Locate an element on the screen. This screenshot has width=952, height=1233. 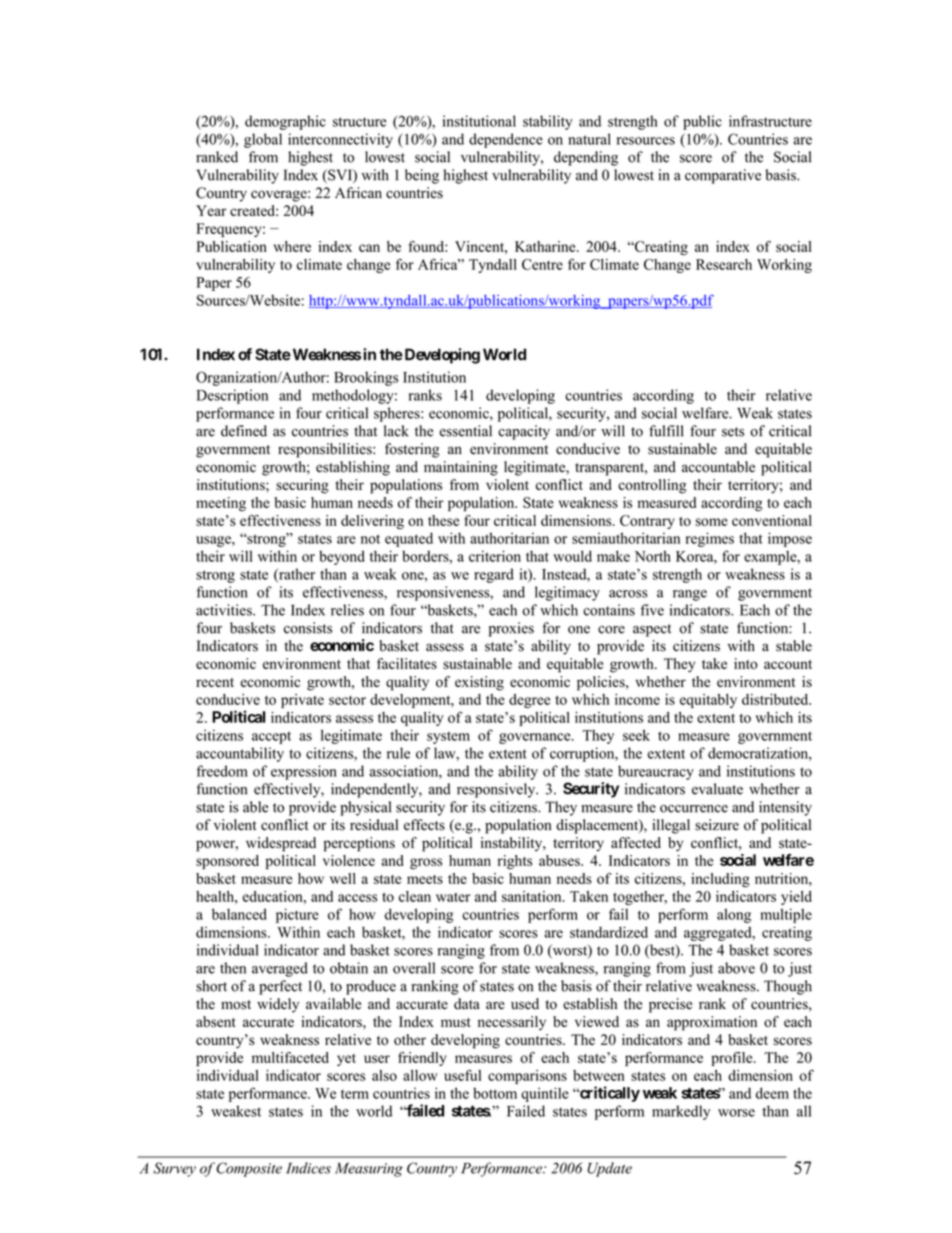
dependence is located at coordinates (506, 140).
